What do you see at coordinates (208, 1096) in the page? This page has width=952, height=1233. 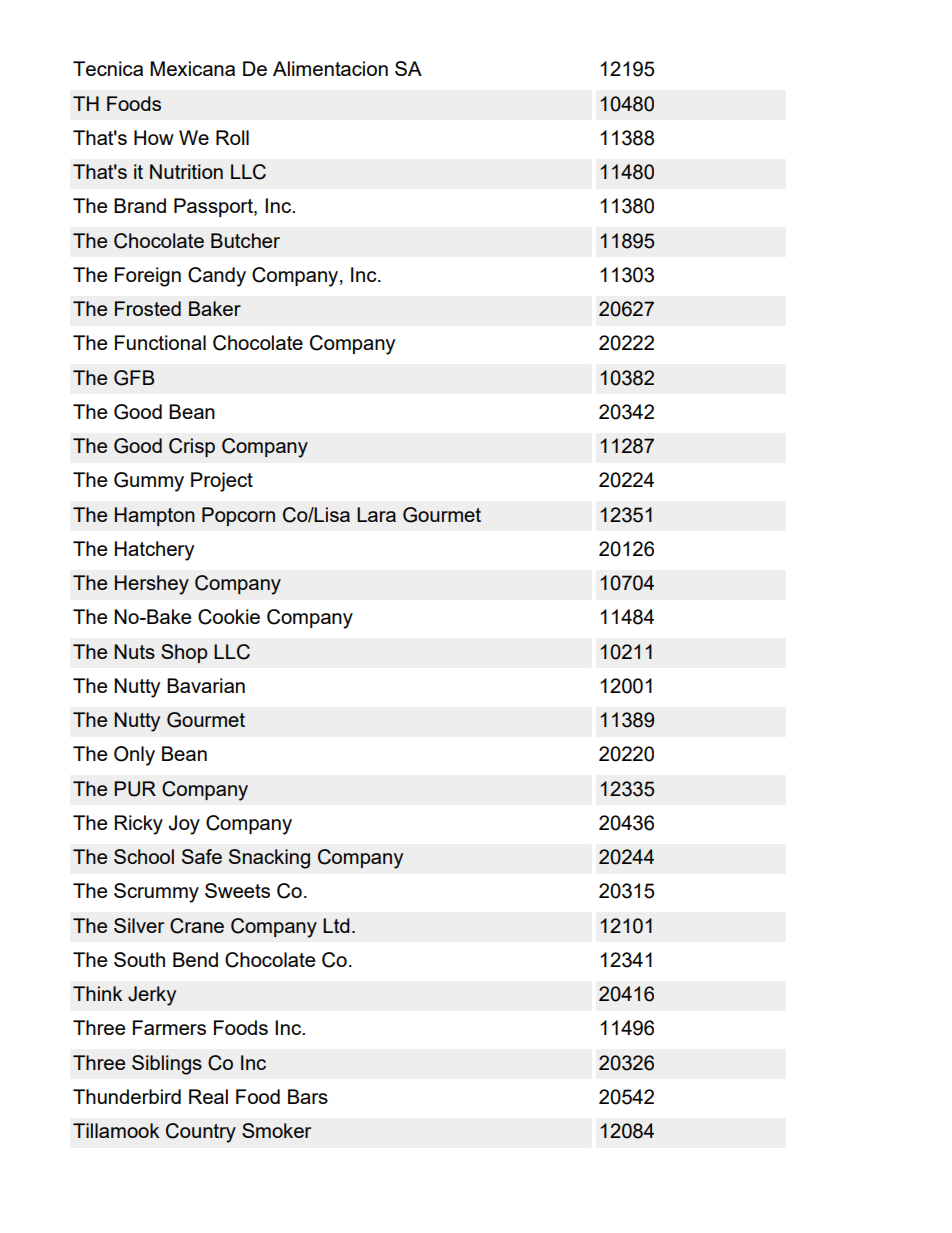 I see `Real` at bounding box center [208, 1096].
